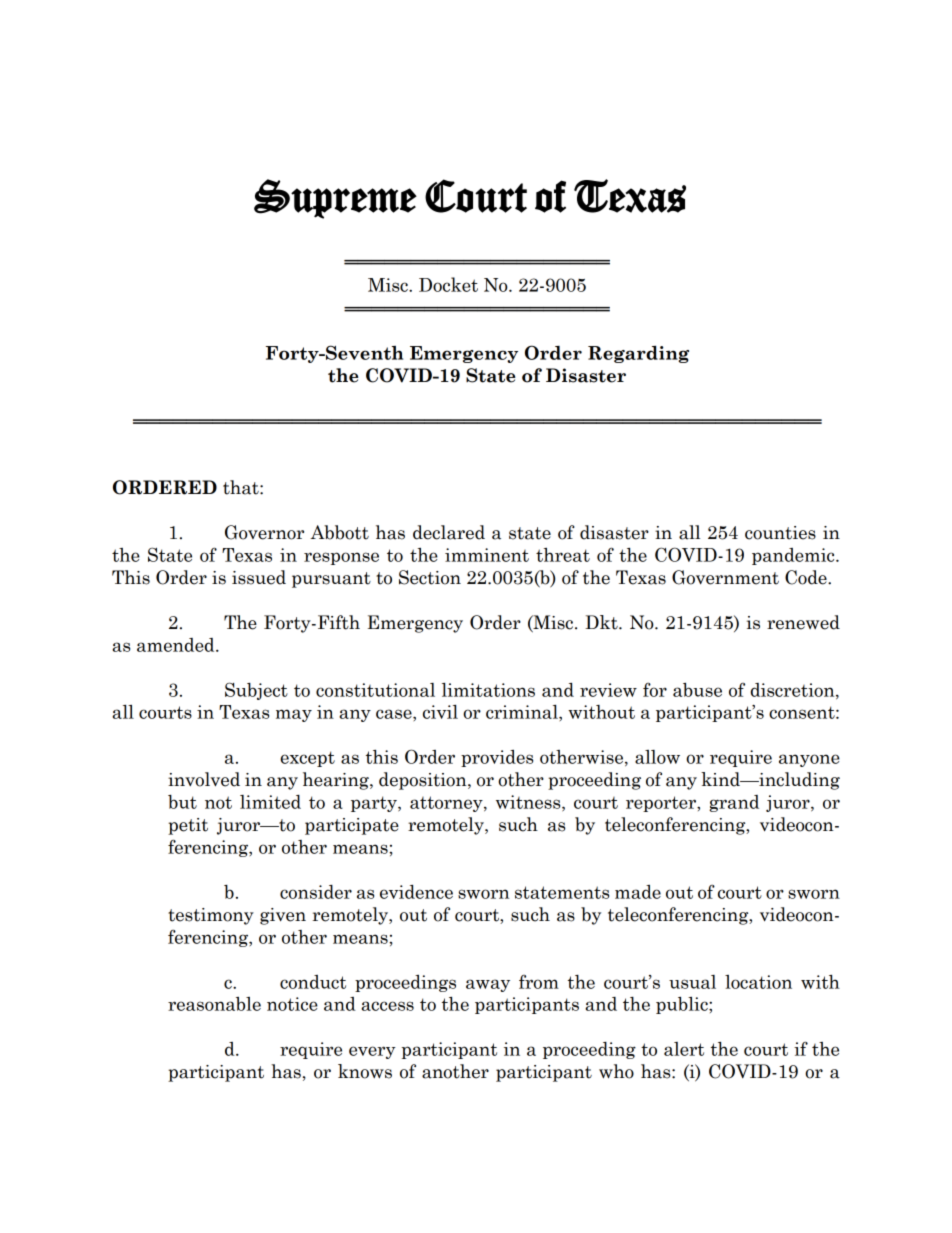  What do you see at coordinates (335, 199) in the screenshot?
I see `Supreme` at bounding box center [335, 199].
